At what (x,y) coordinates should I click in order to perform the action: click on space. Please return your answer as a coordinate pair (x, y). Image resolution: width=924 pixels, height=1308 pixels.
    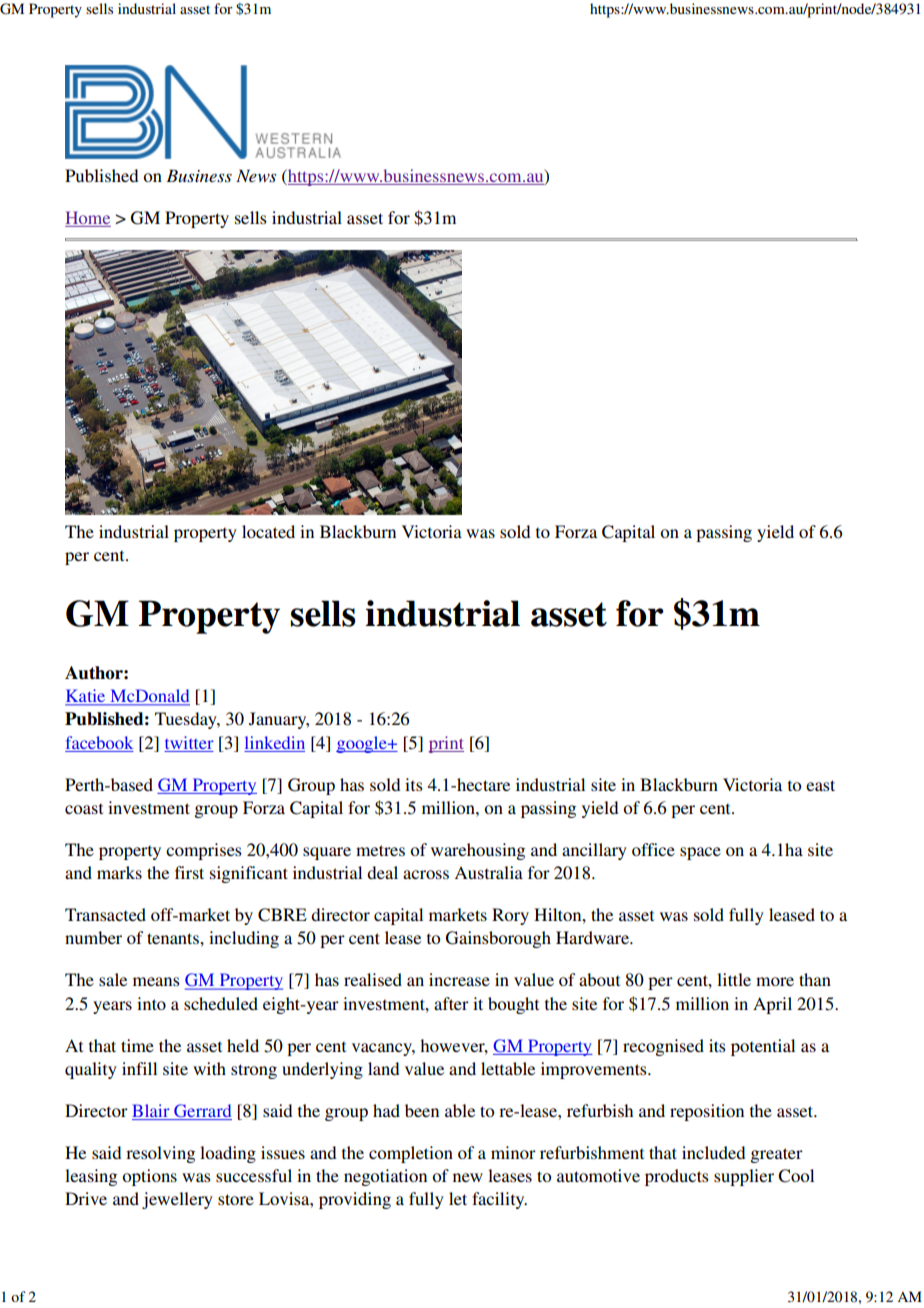
    Looking at the image, I should click on (700, 853).
